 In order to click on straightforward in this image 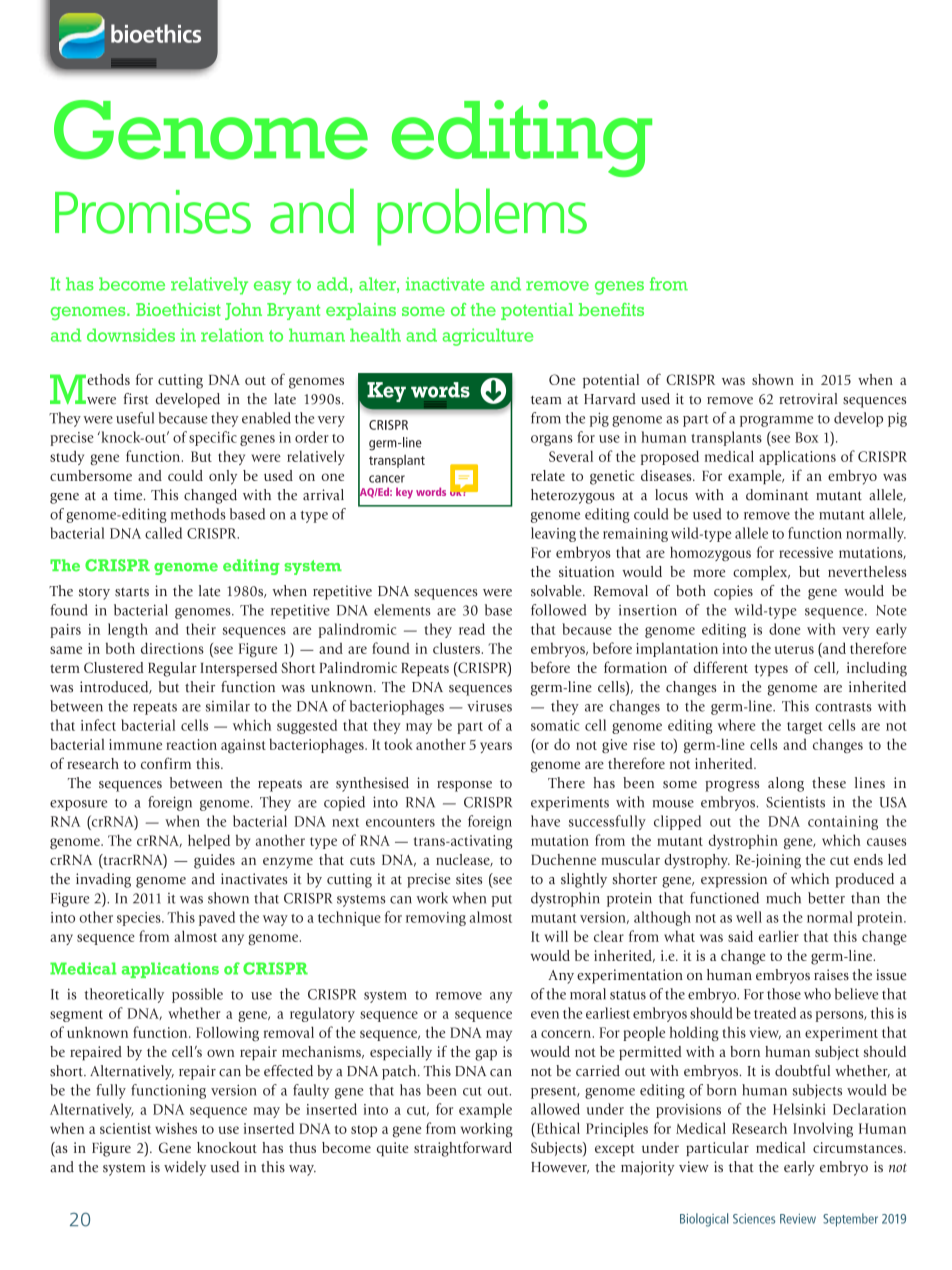, I will do `click(463, 1149)`.
